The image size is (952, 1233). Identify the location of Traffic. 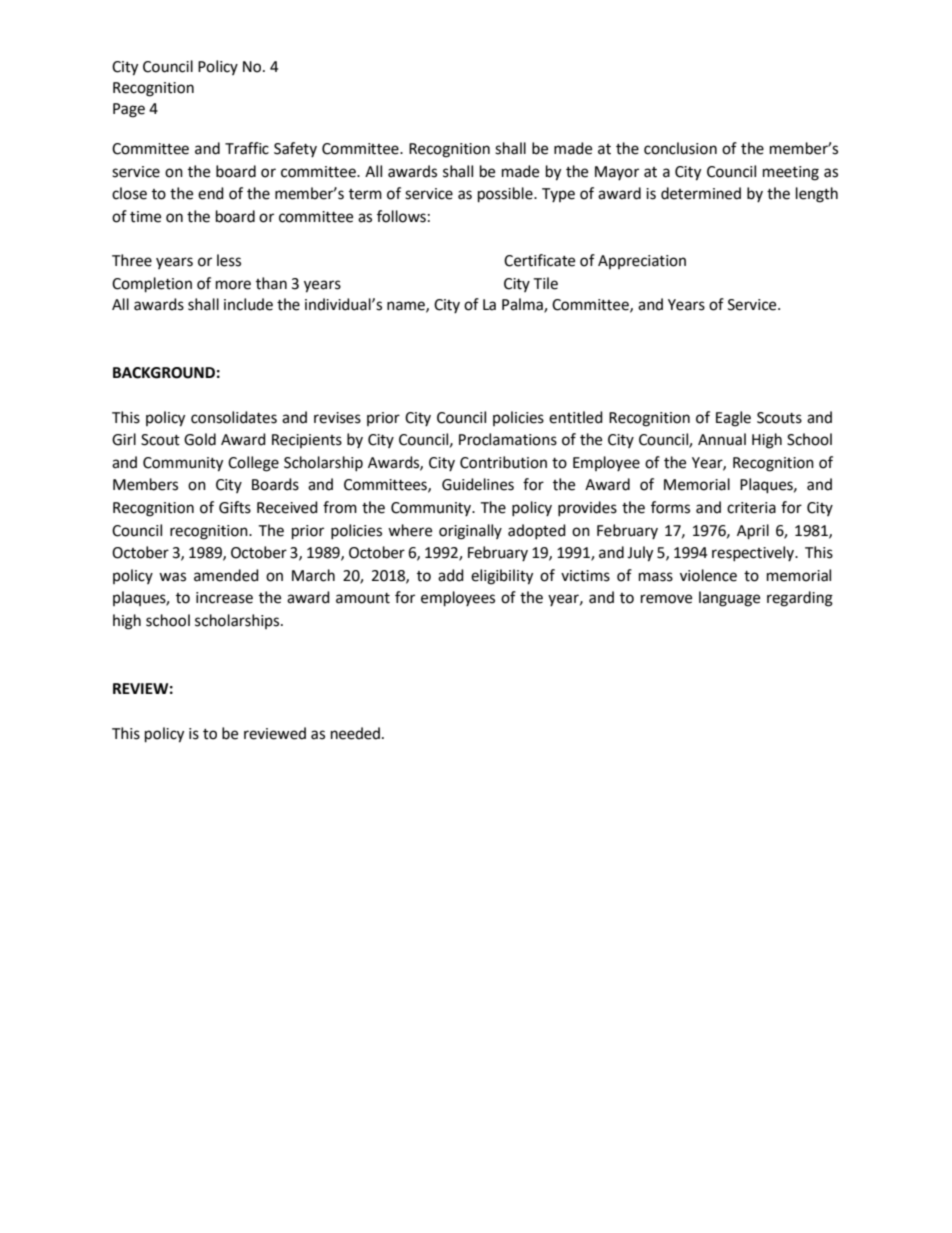
(247, 148).
